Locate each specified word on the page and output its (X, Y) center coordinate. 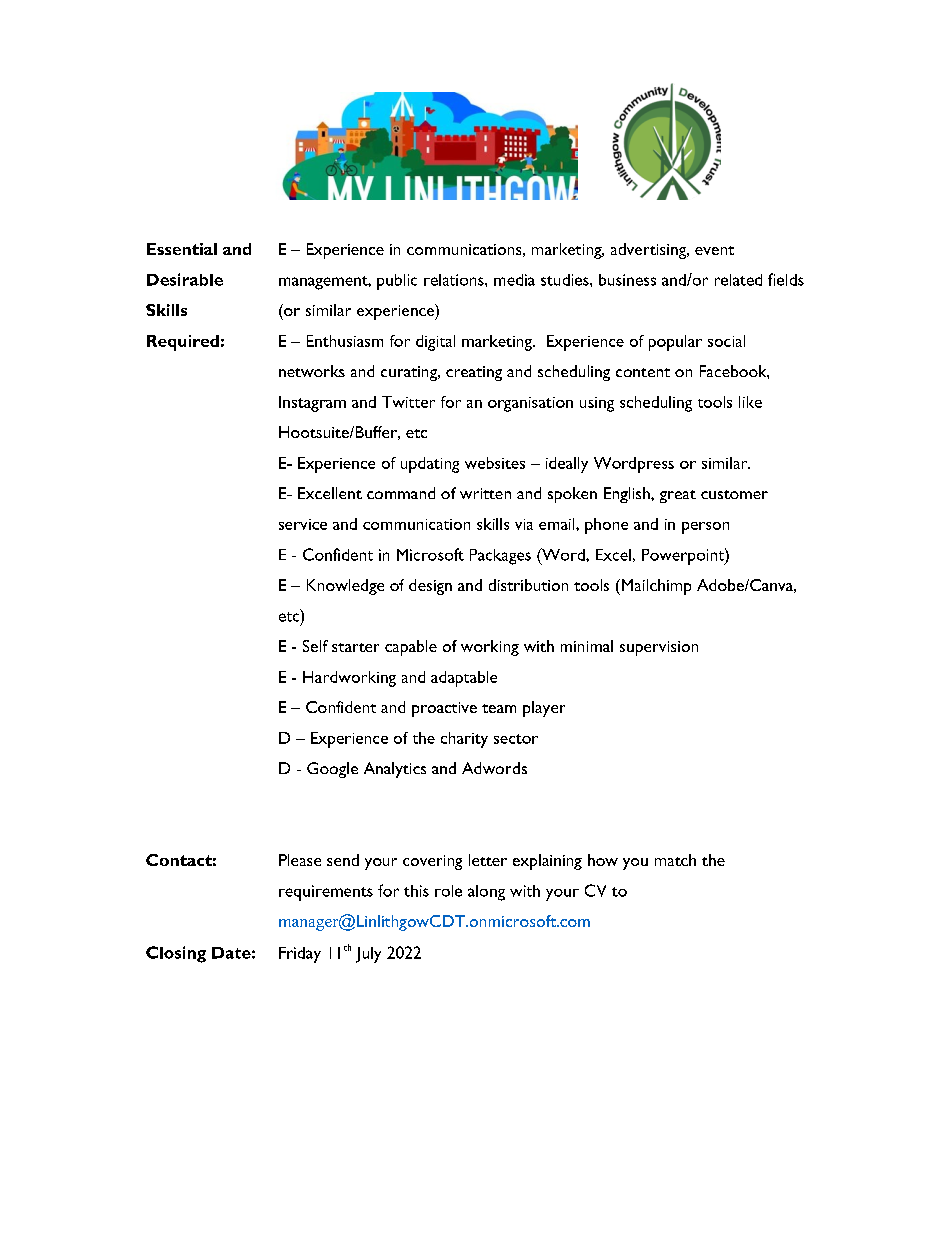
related (738, 280)
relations (455, 280)
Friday (300, 955)
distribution (528, 585)
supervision (659, 648)
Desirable (185, 279)
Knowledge (345, 587)
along (486, 893)
